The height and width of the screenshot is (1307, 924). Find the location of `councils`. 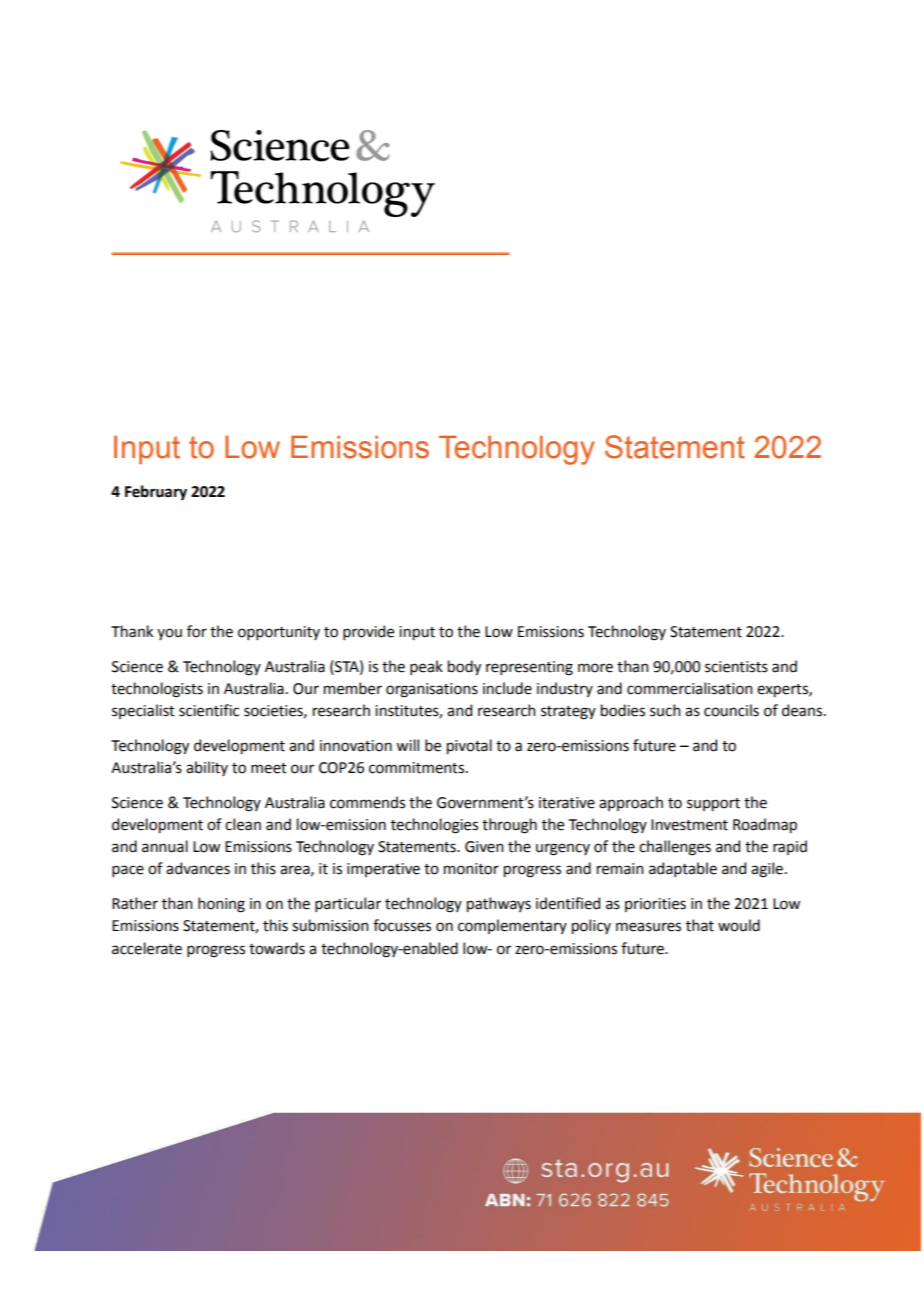

councils is located at coordinates (731, 710).
